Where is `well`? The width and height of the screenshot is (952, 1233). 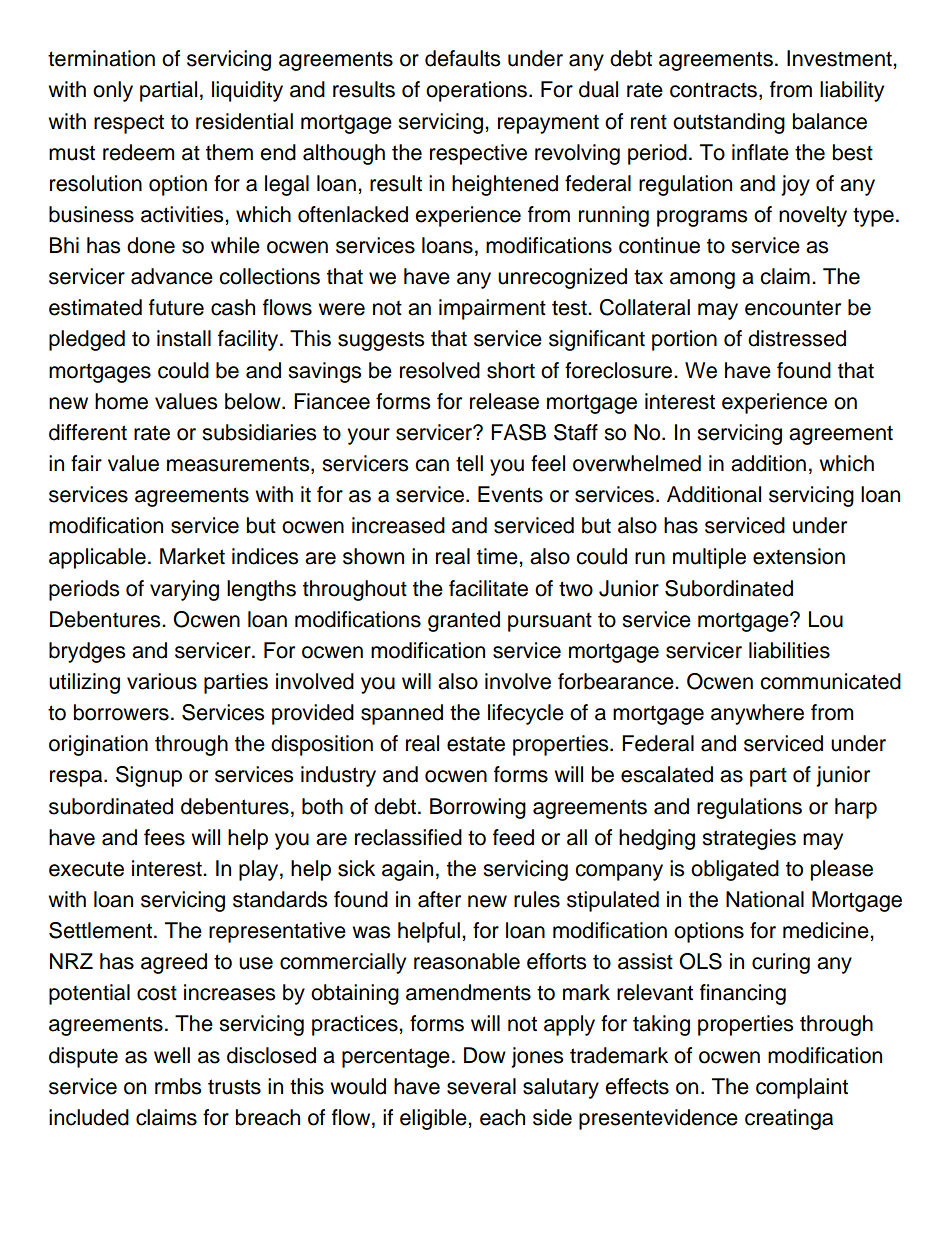
well is located at coordinates (172, 1055).
